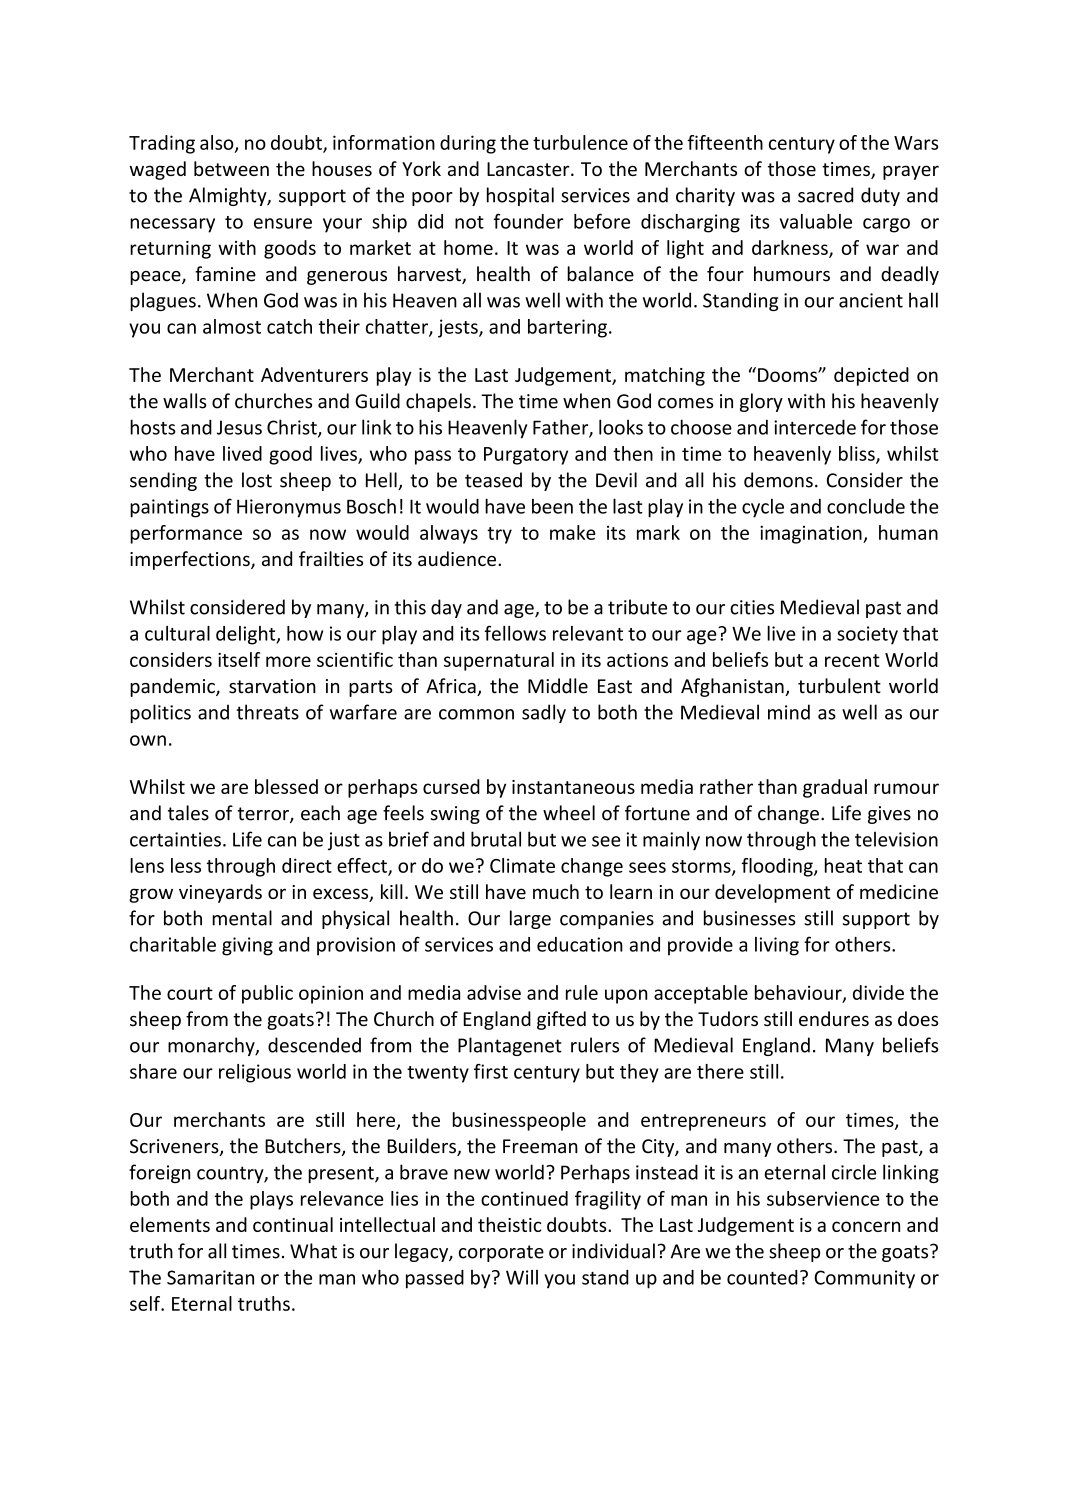 The width and height of the image is (1068, 1511). I want to click on much, so click(556, 891).
